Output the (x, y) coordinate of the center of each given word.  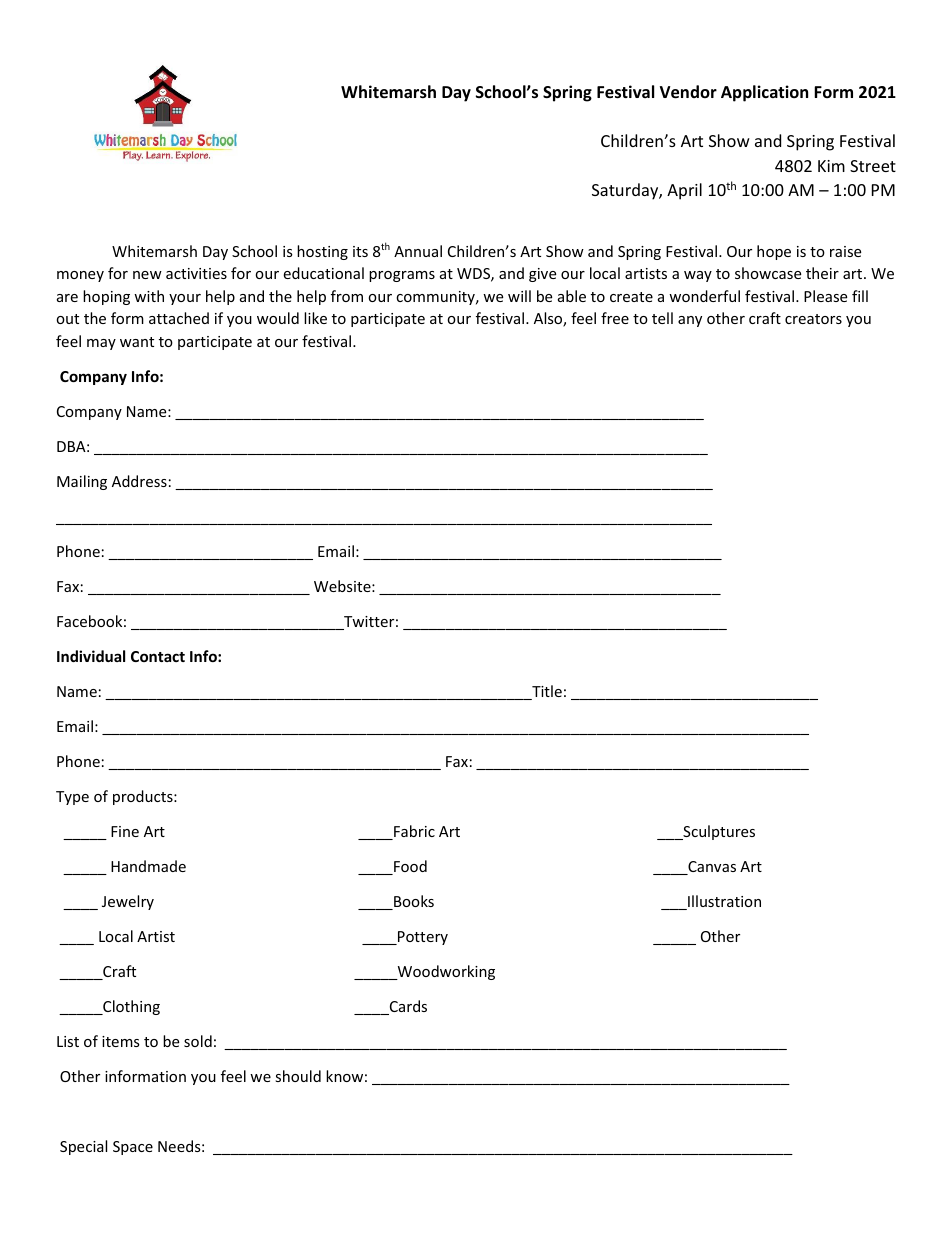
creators (813, 319)
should (298, 1076)
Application (764, 93)
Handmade (148, 866)
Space (133, 1148)
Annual (418, 251)
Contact (158, 656)
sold (198, 1041)
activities (196, 273)
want (137, 342)
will (519, 296)
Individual (91, 656)
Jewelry (128, 902)
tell (662, 318)
